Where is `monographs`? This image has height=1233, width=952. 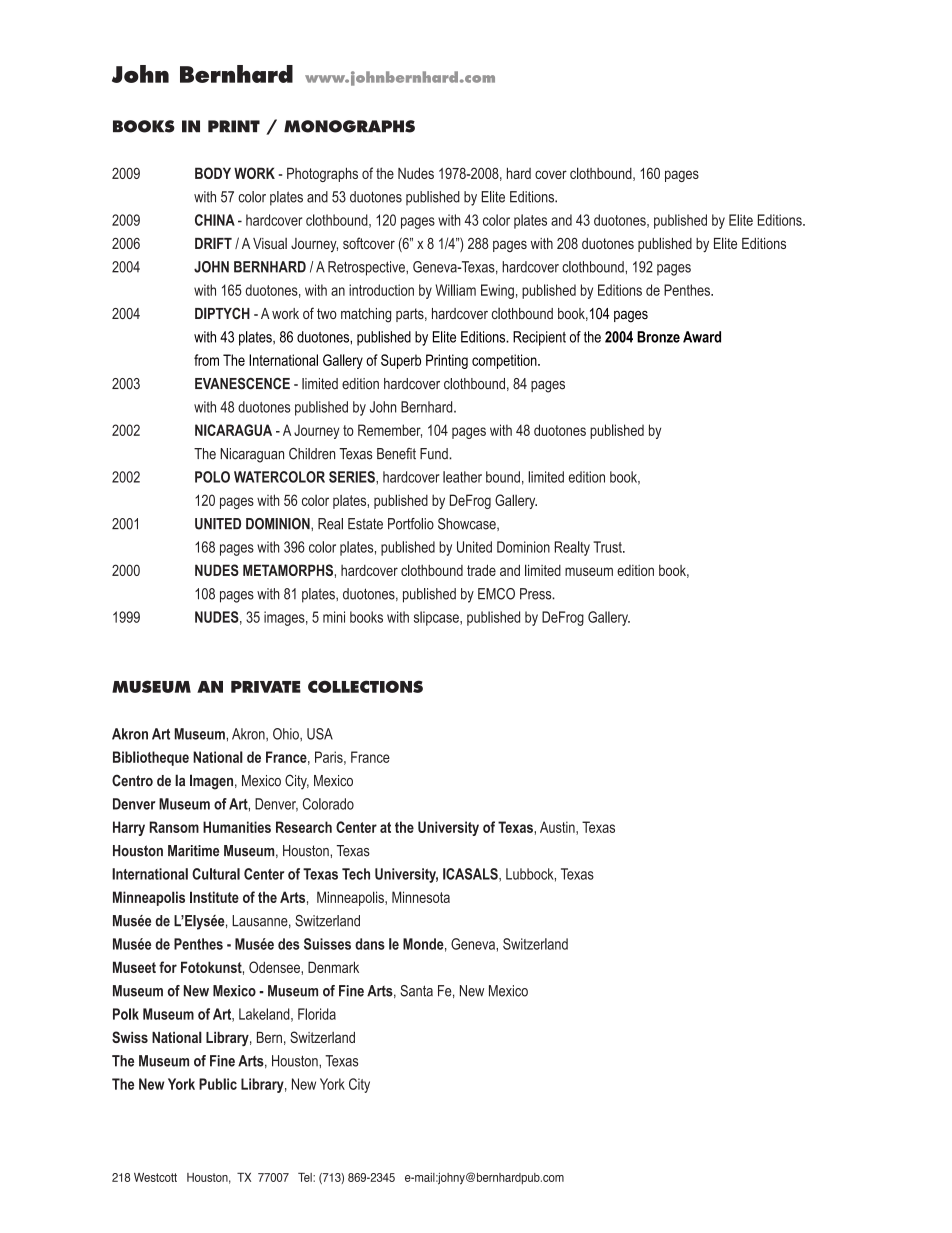 monographs is located at coordinates (349, 126).
